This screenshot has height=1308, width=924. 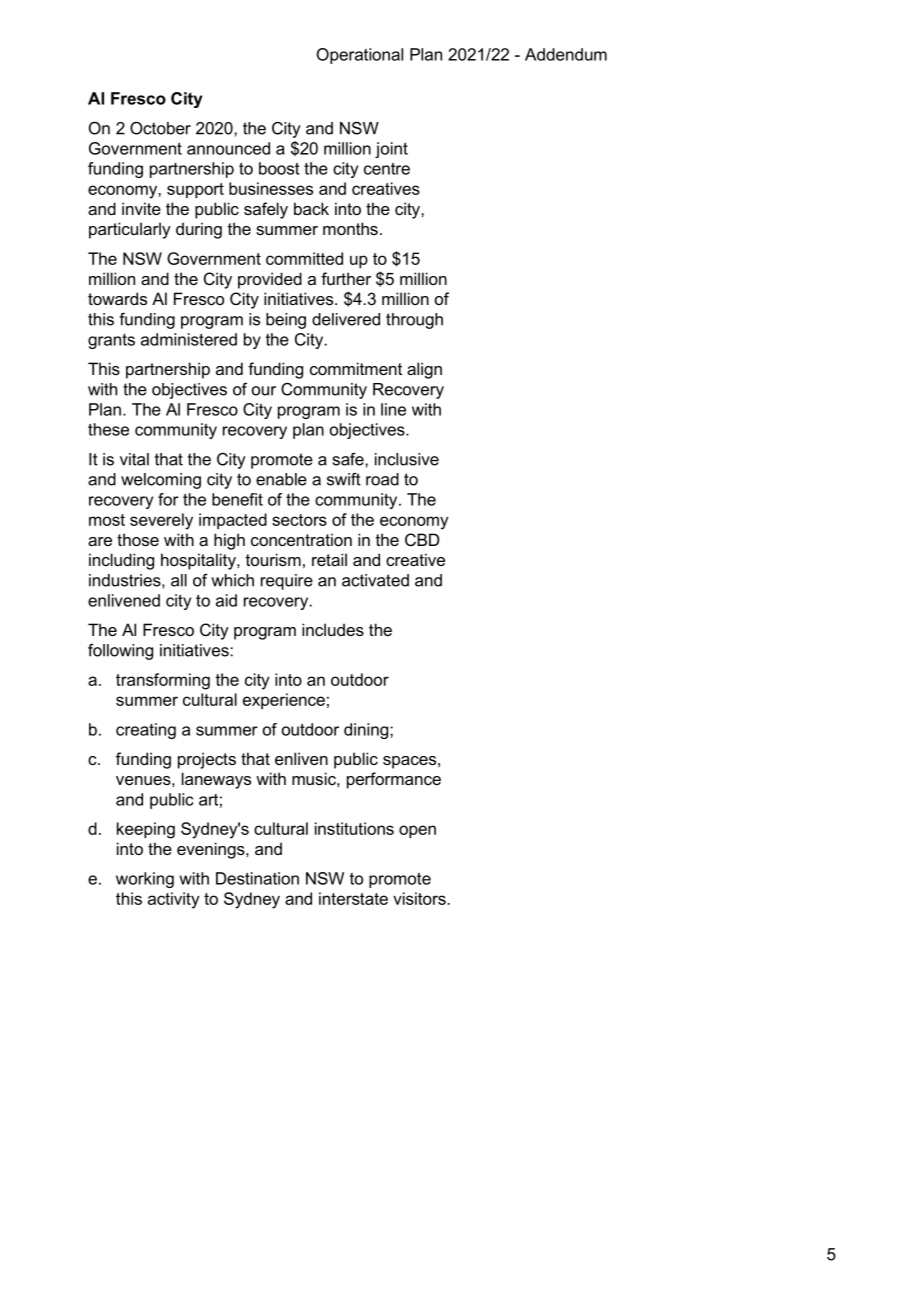 I want to click on Operational, so click(x=360, y=56).
